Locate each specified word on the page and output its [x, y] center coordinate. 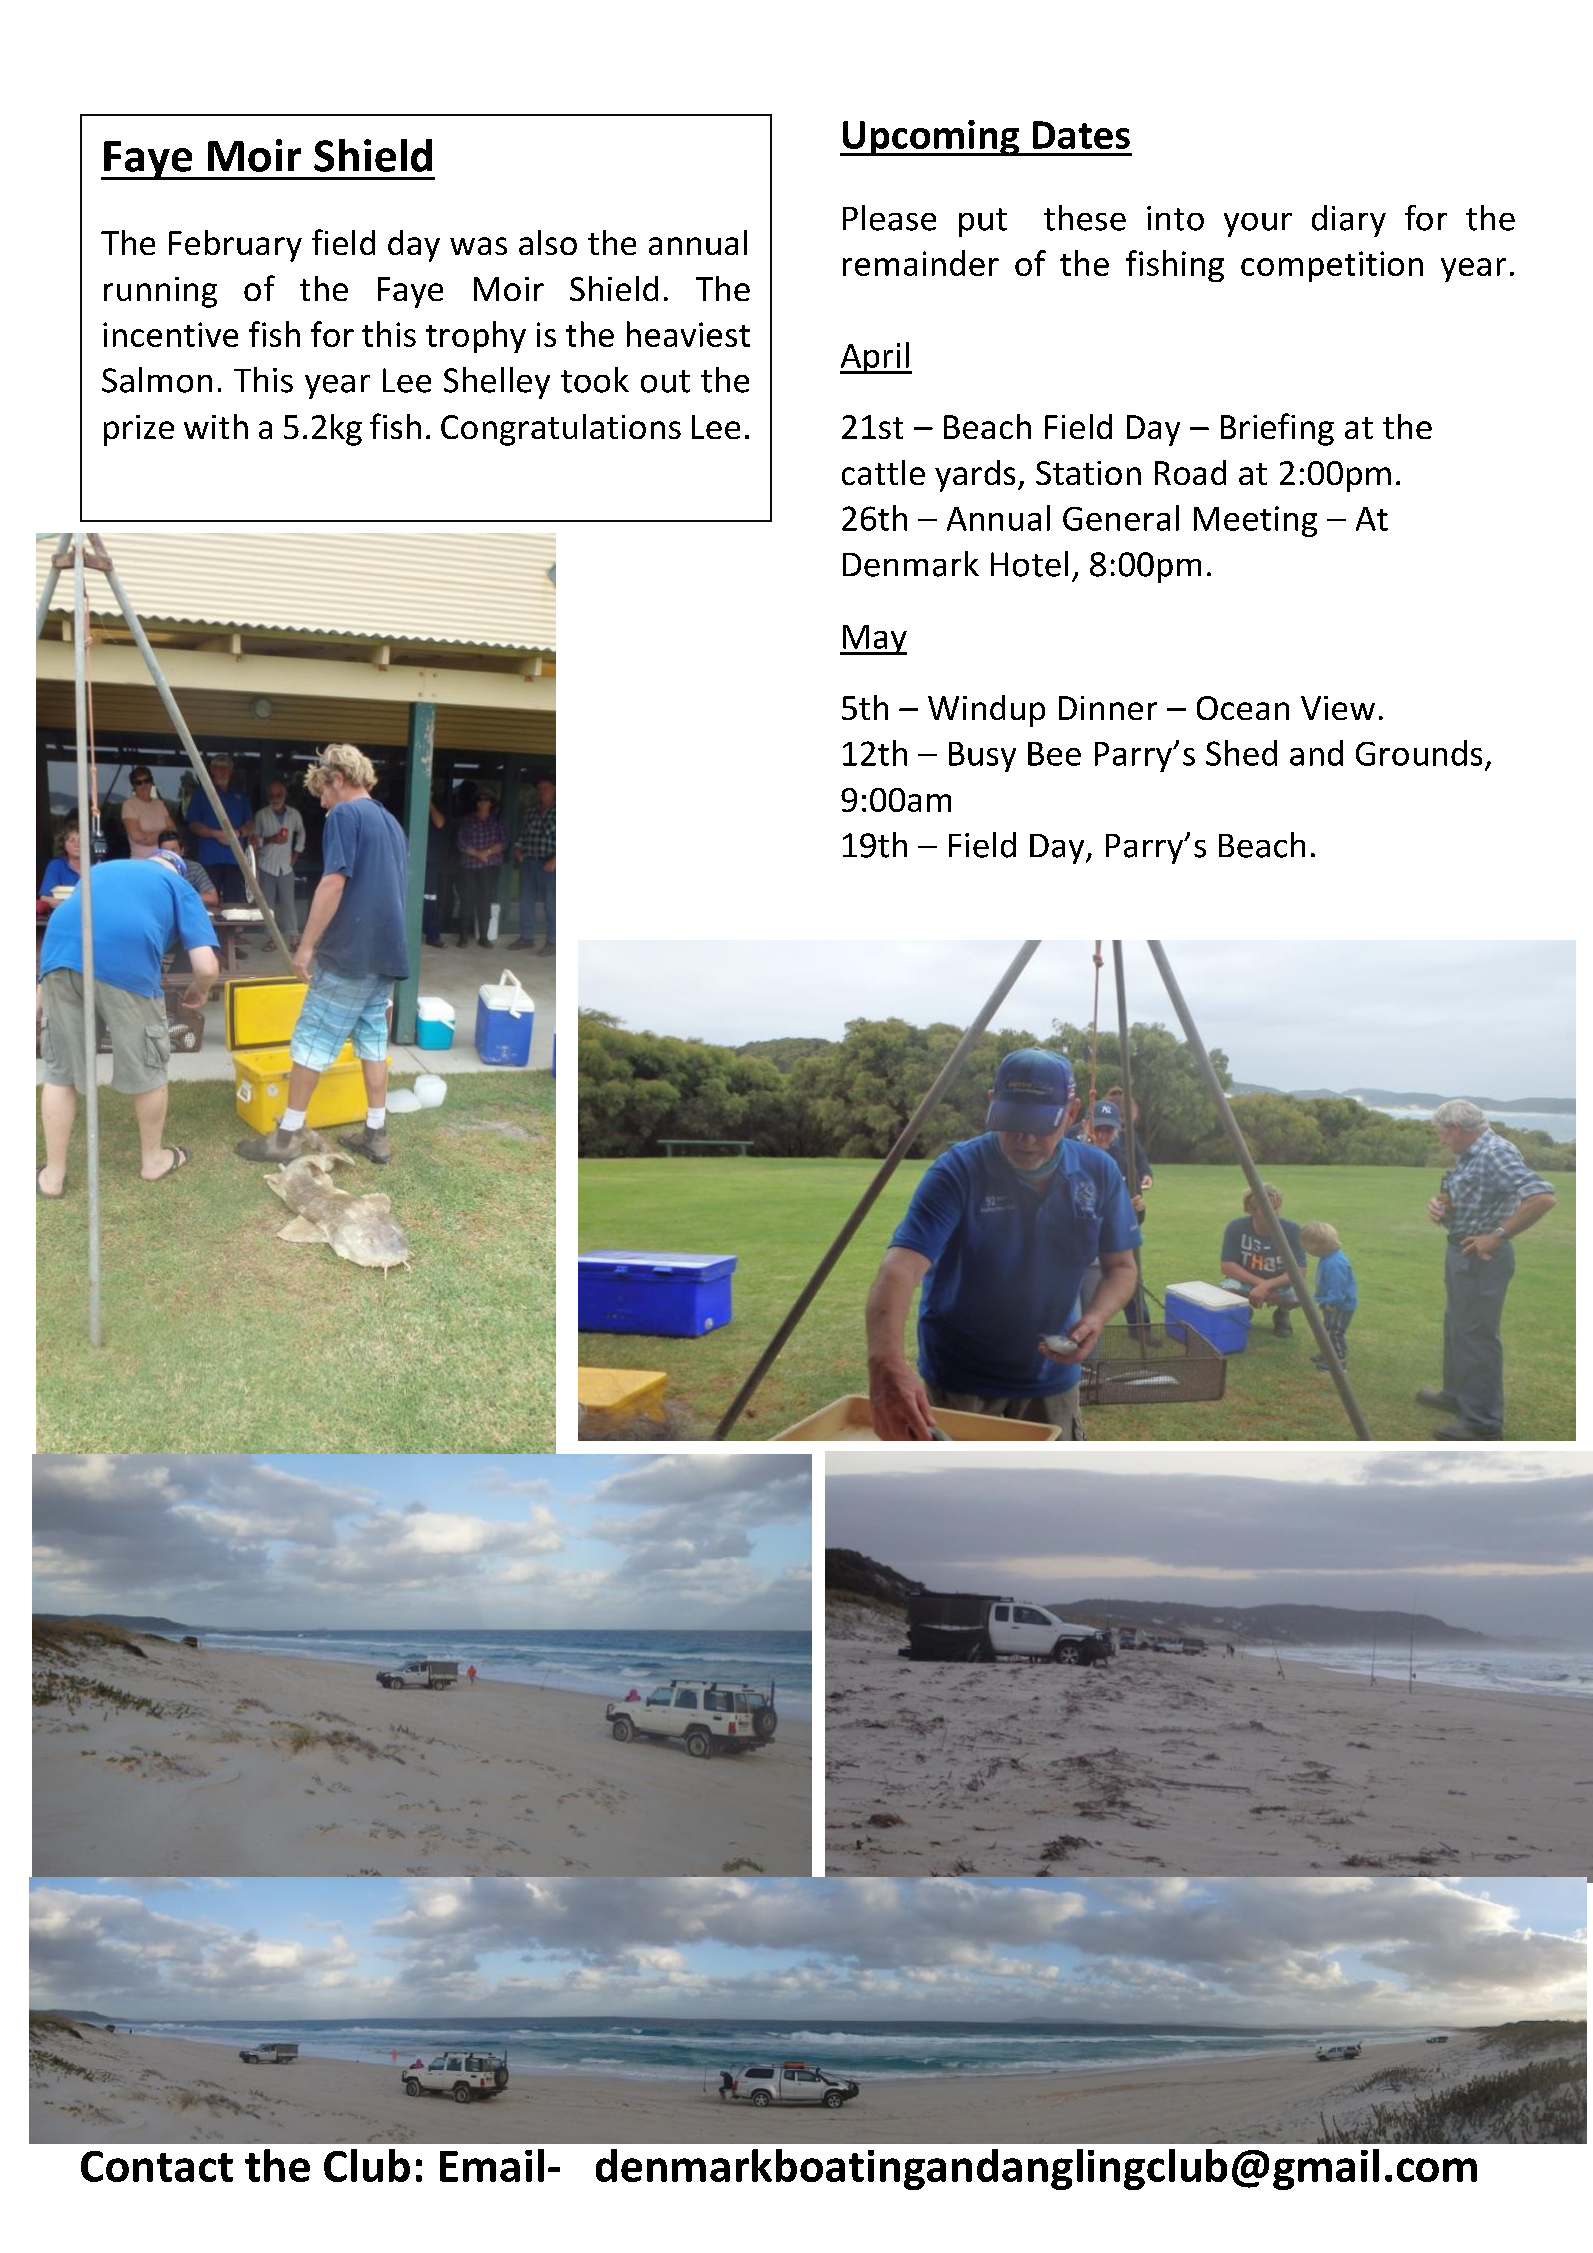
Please [889, 218]
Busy [982, 757]
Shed [1241, 753]
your [1258, 225]
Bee [1054, 754]
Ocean [1243, 708]
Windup [986, 711]
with [216, 426]
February [235, 246]
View [1338, 708]
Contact [157, 2166]
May [874, 640]
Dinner [1108, 708]
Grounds [1419, 753]
